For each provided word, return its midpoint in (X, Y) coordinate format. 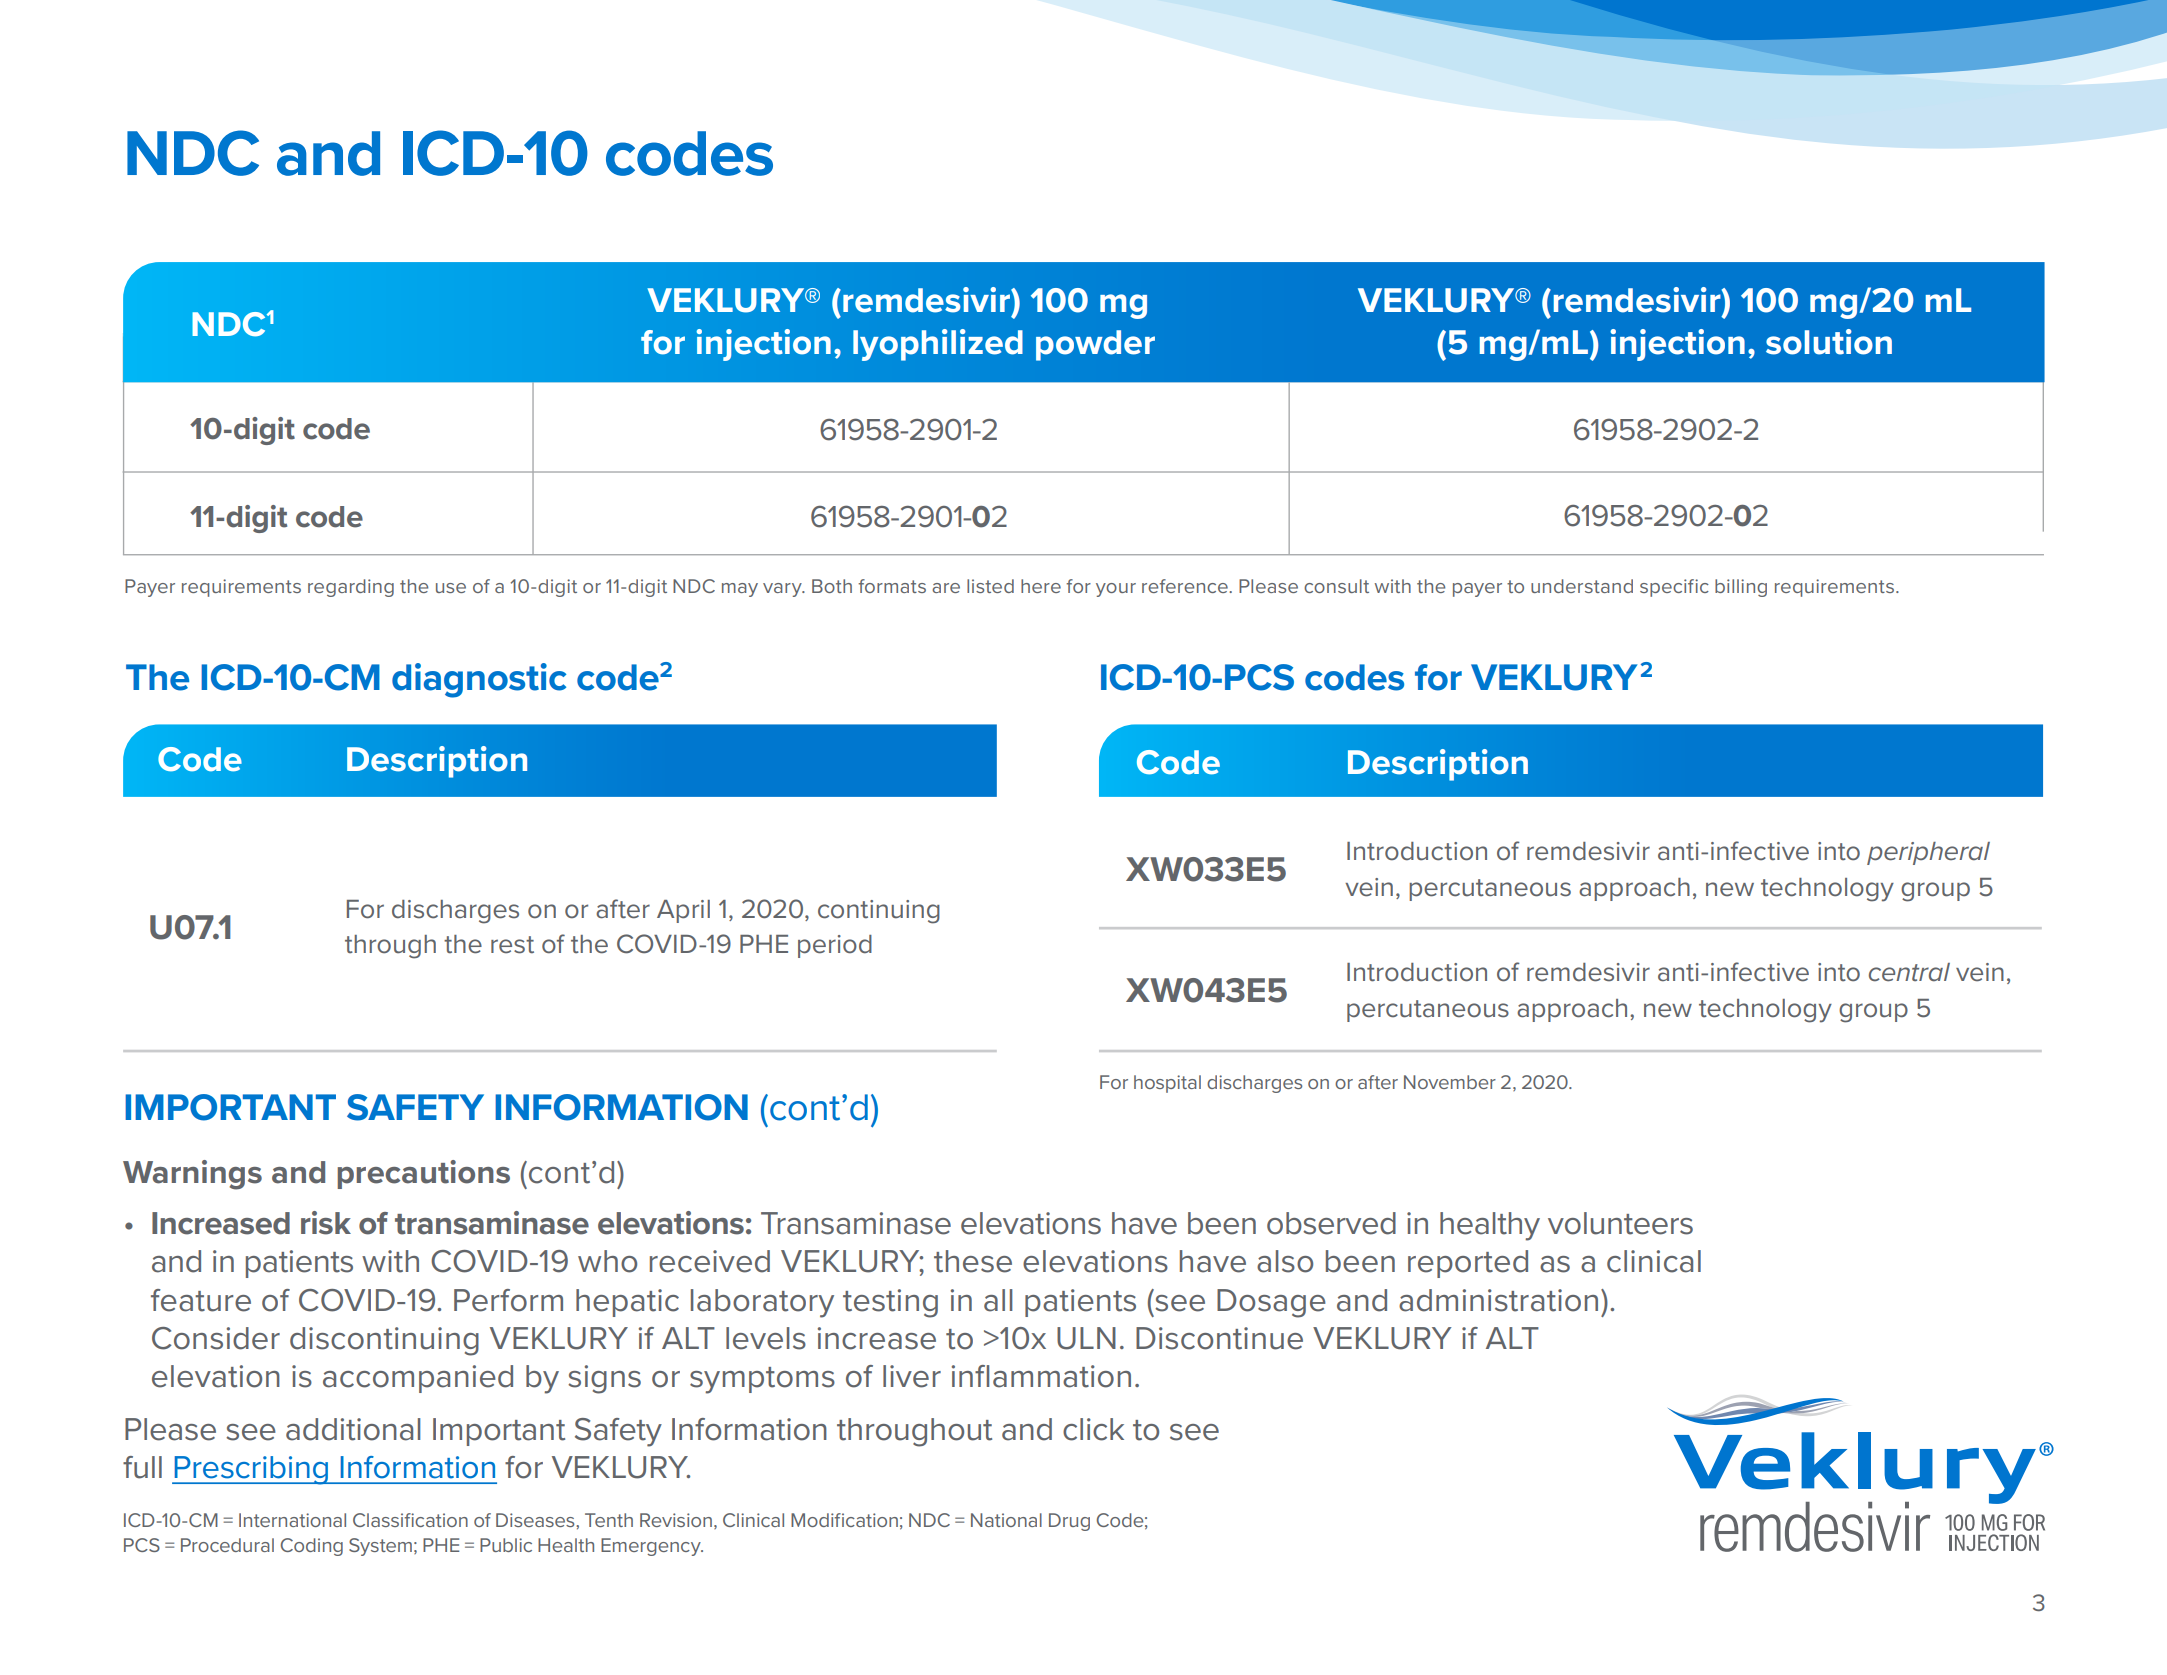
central (1909, 972)
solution (1829, 342)
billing (1741, 588)
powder (1095, 345)
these (973, 1261)
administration (1498, 1300)
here (1041, 586)
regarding (351, 588)
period (835, 946)
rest (512, 945)
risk (326, 1223)
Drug (1069, 1522)
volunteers (1620, 1223)
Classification (410, 1520)
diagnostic (479, 680)
